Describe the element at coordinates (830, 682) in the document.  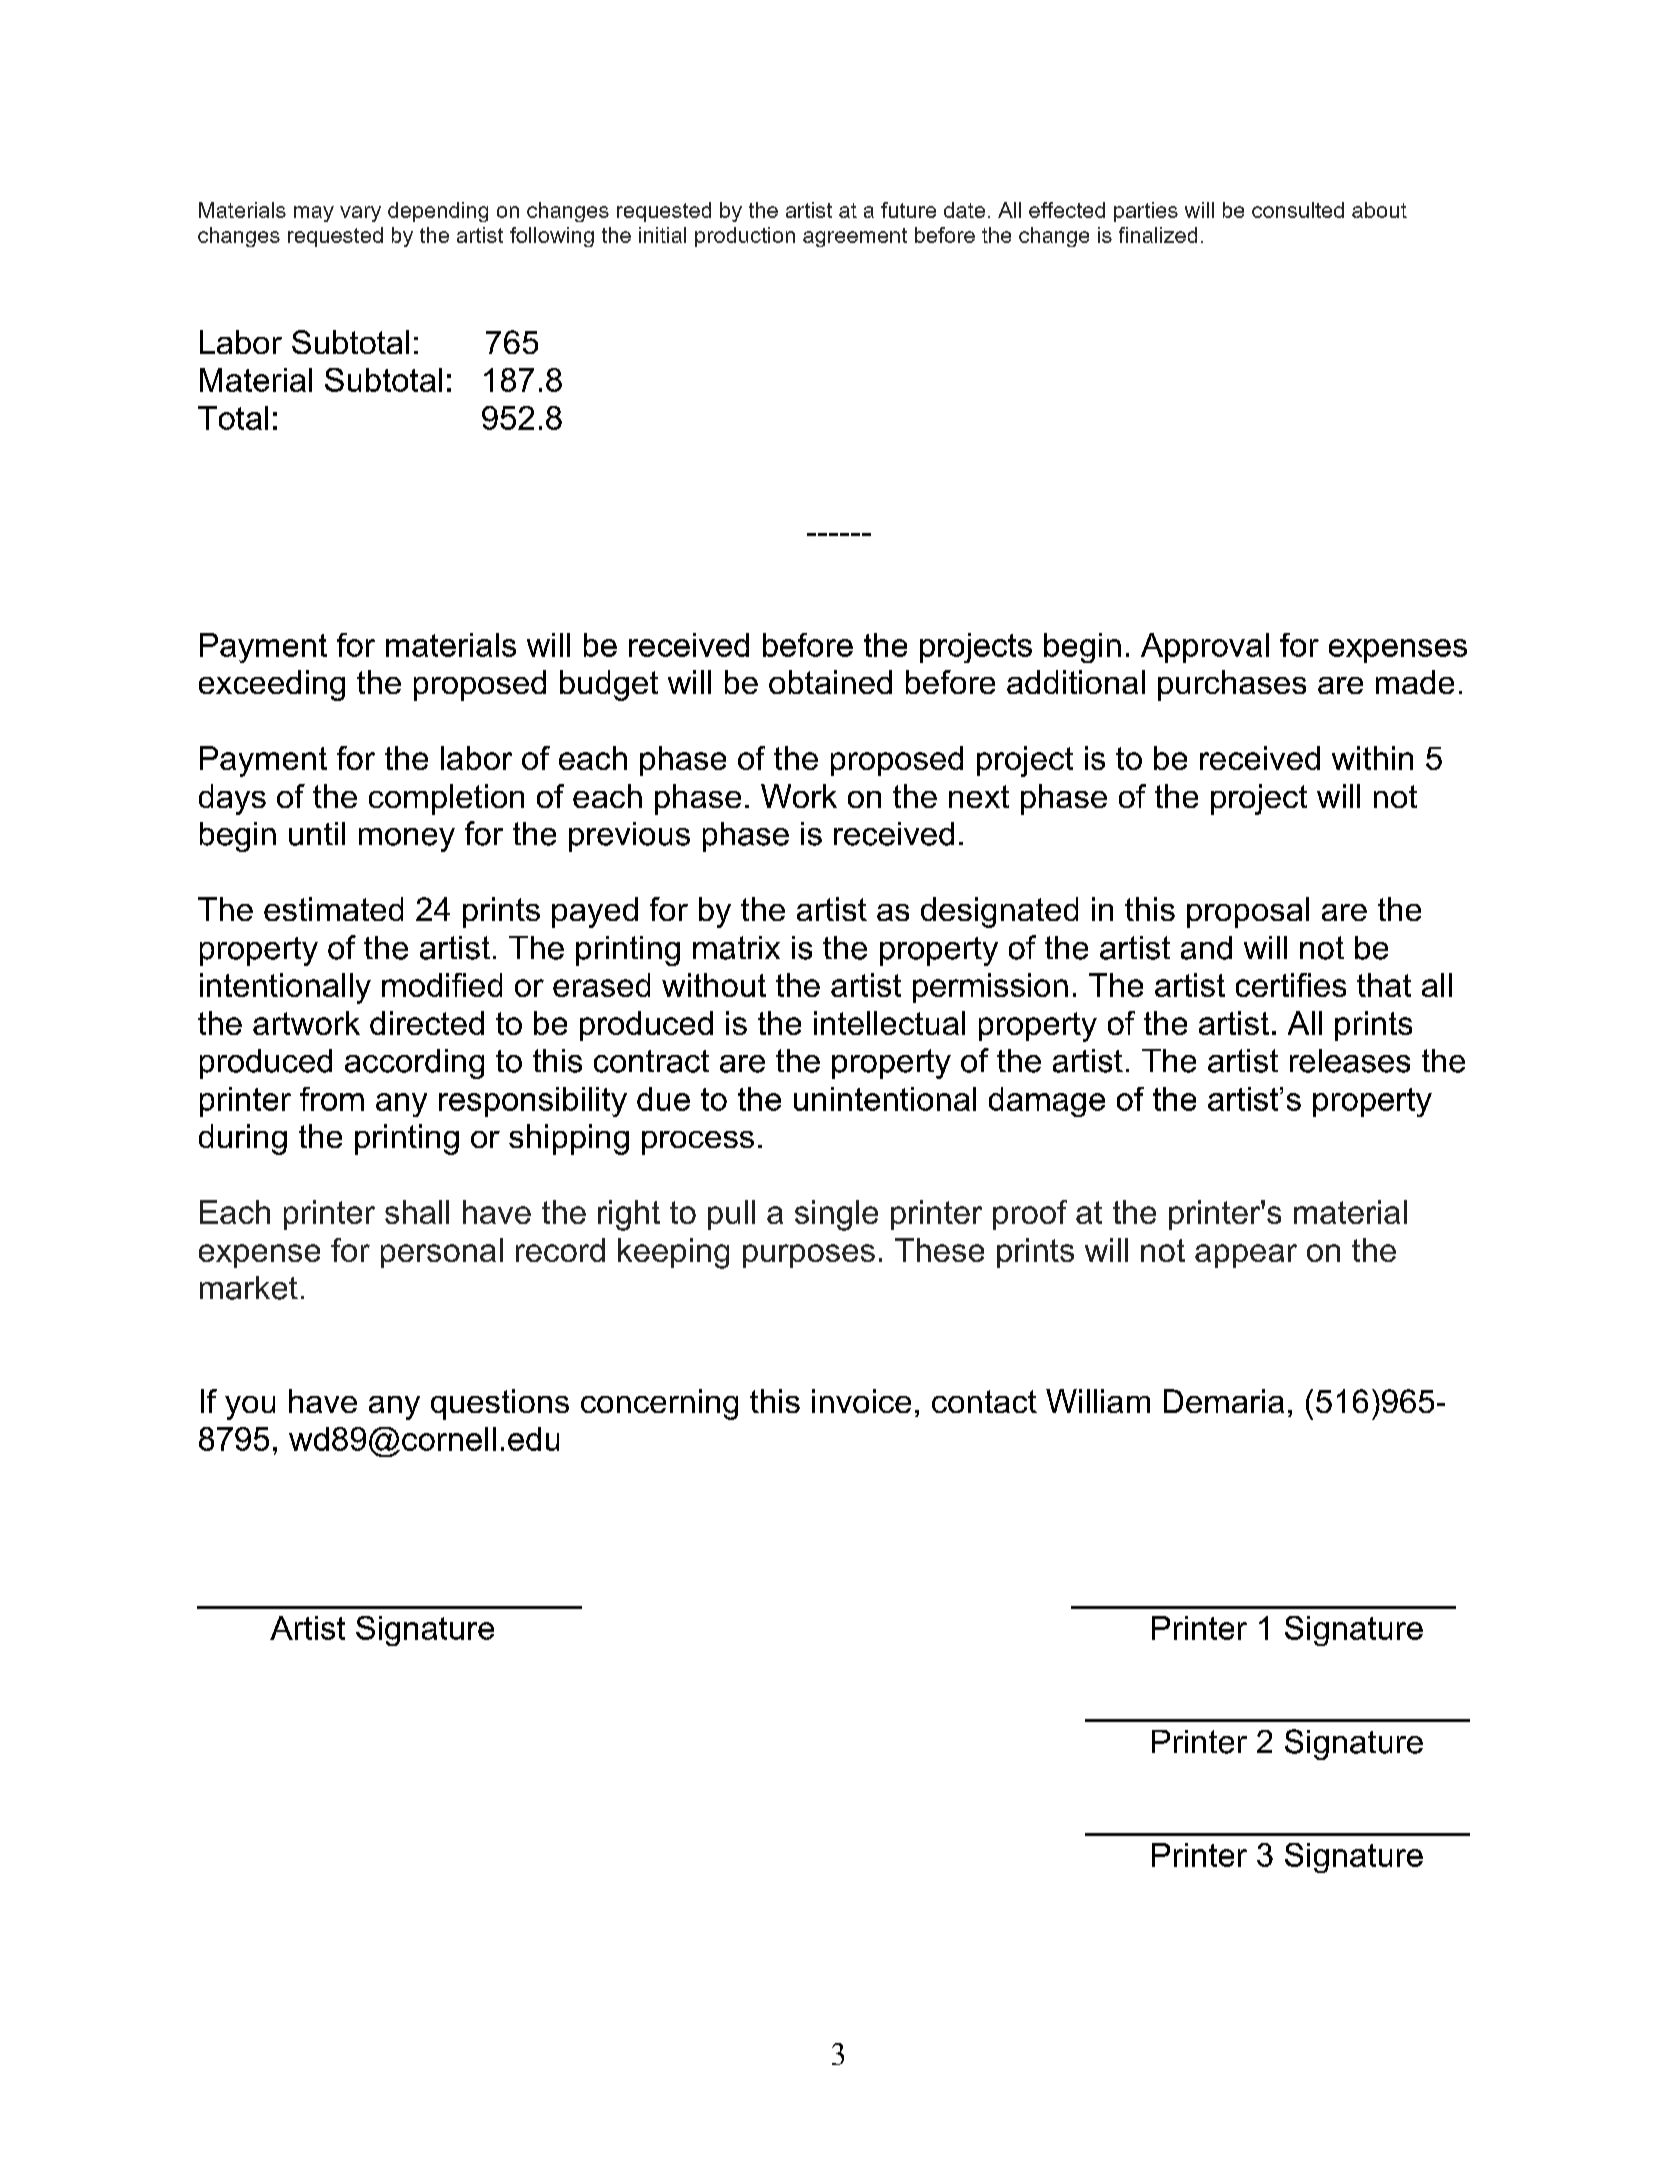
I see `obtained` at that location.
